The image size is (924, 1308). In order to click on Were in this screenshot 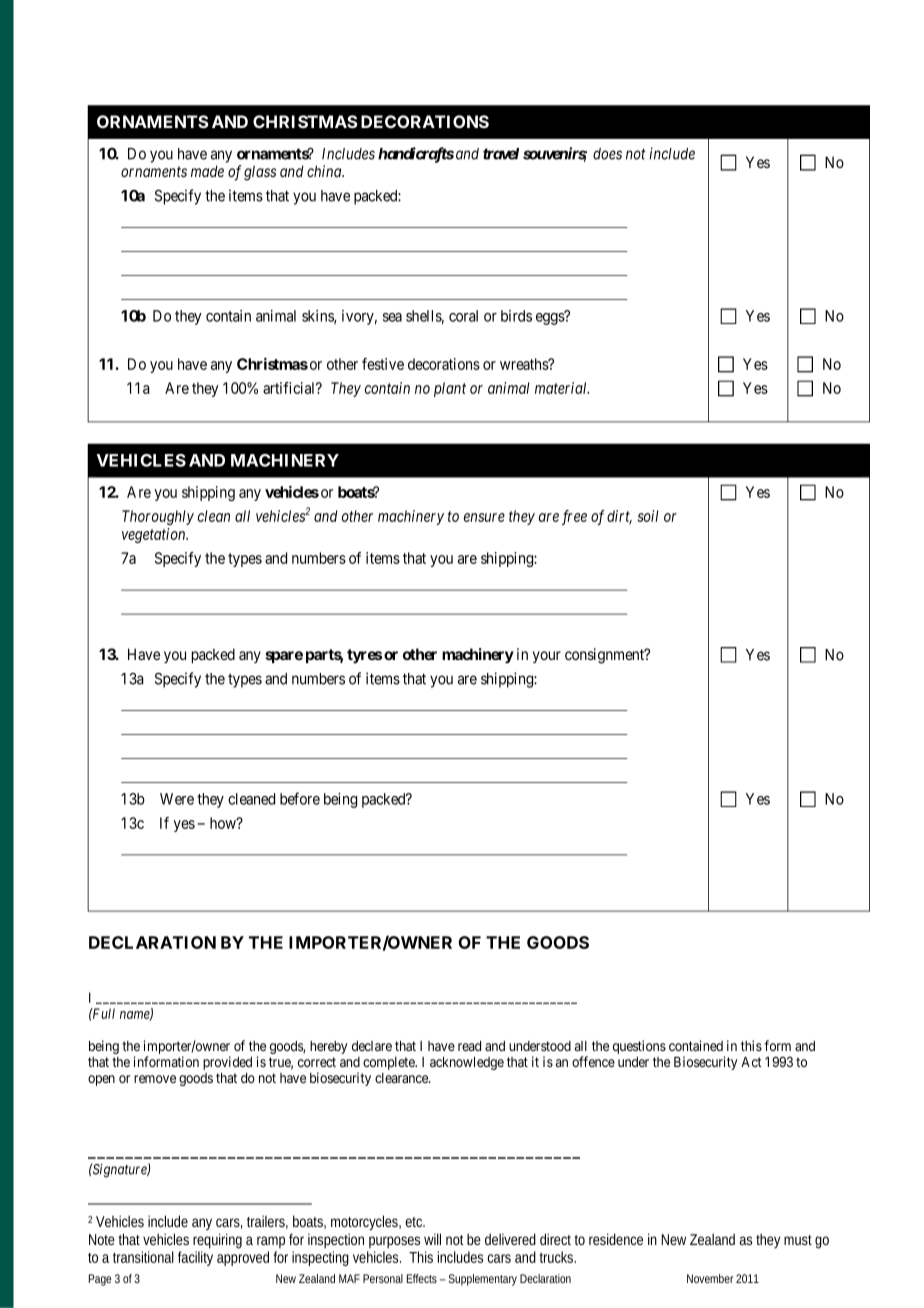, I will do `click(177, 799)`.
